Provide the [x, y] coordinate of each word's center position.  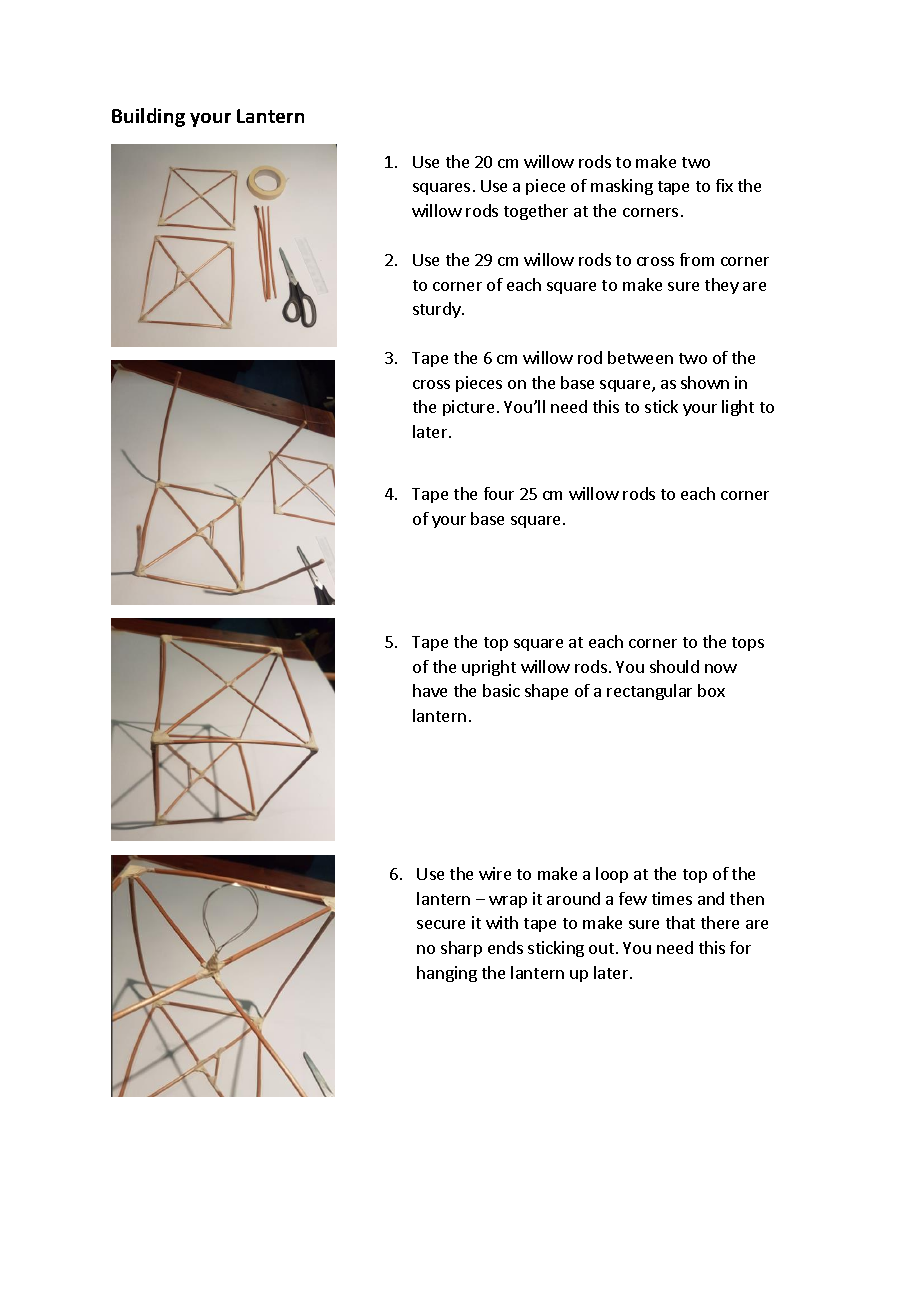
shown [705, 382]
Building [148, 117]
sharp [461, 949]
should [674, 666]
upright [489, 668]
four [499, 493]
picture [468, 408]
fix [724, 185]
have [430, 690]
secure [441, 924]
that [680, 922]
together [536, 212]
